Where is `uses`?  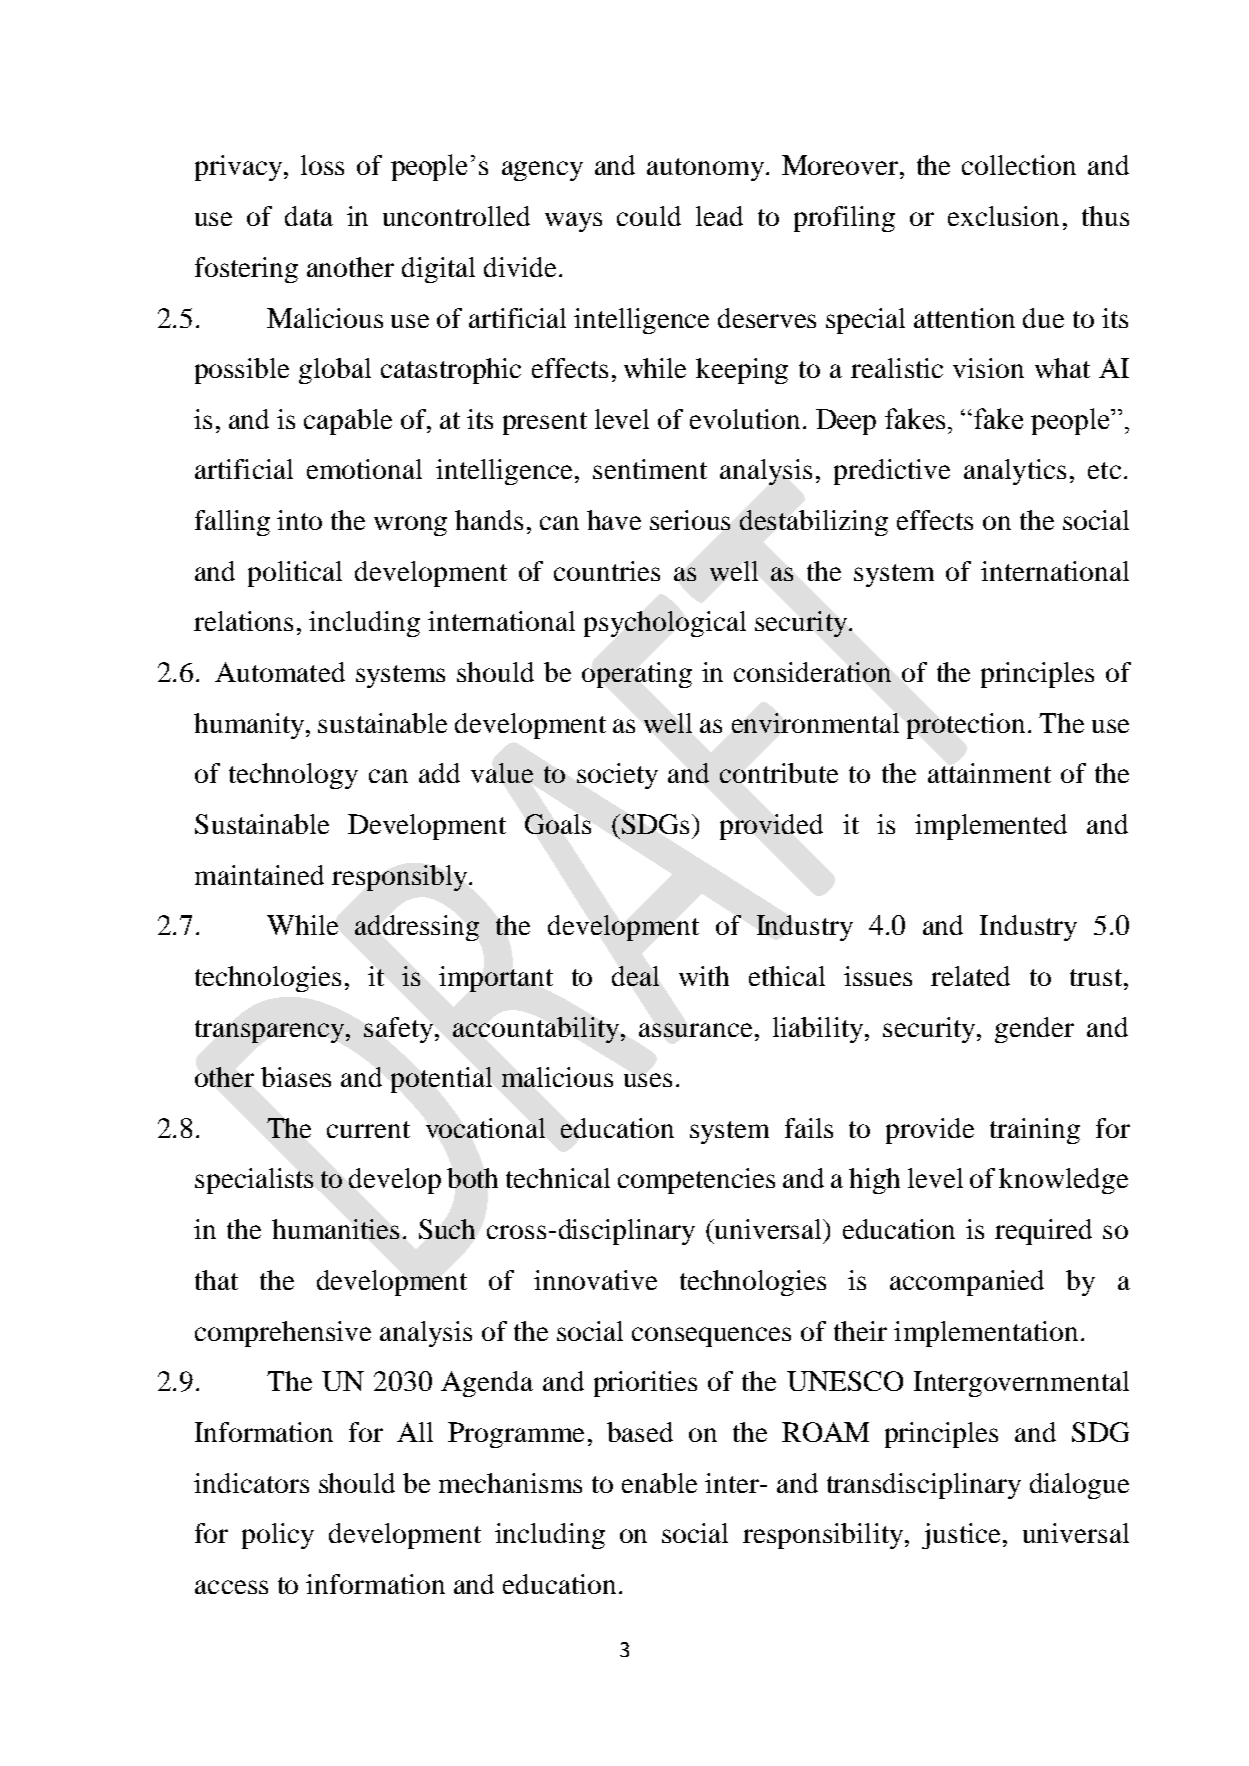
uses is located at coordinates (648, 1080).
